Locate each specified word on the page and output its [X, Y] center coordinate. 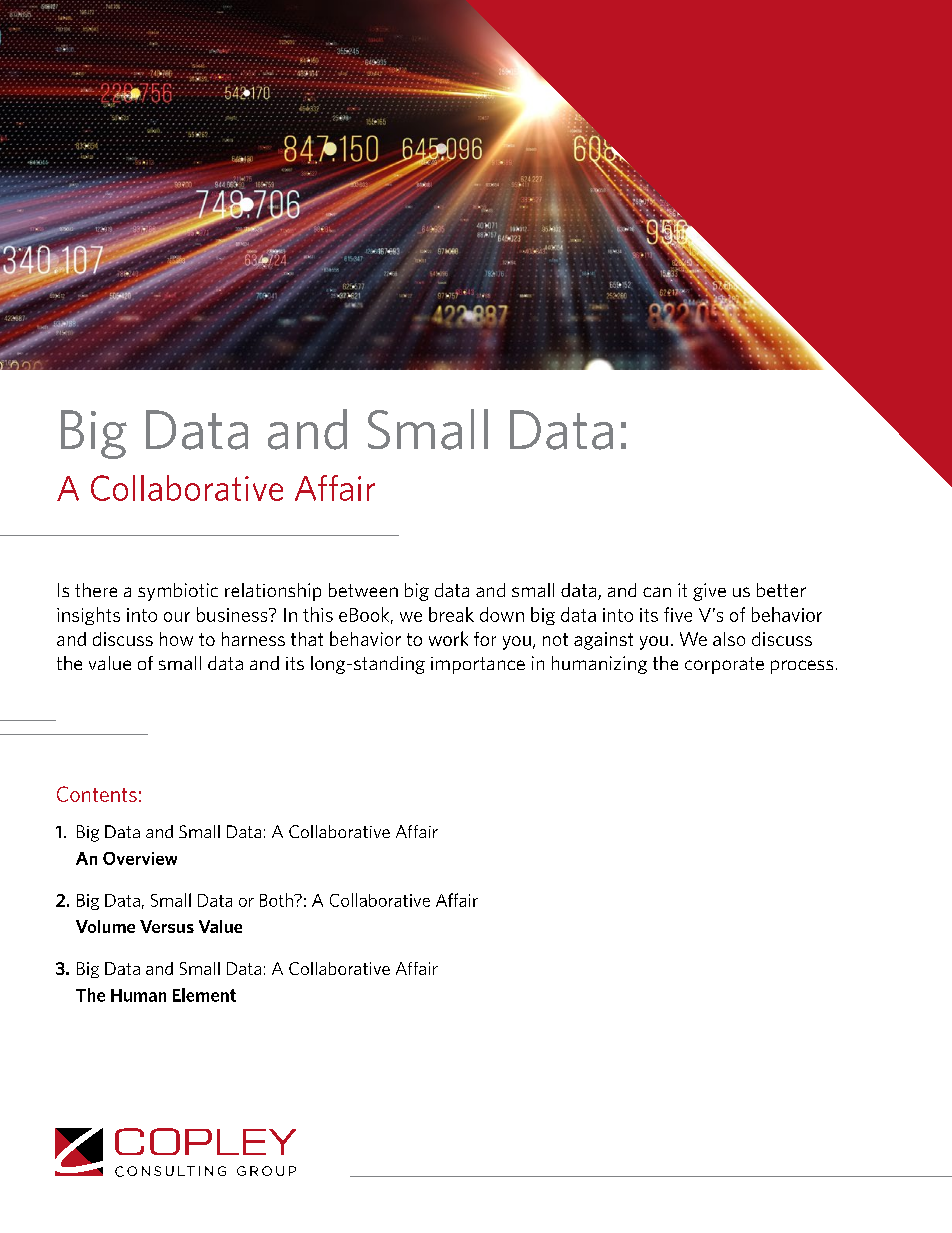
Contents [97, 794]
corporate [724, 665]
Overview [140, 858]
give [709, 592]
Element [204, 995]
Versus [167, 926]
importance [478, 665]
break [451, 614]
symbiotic [178, 592]
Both [277, 900]
